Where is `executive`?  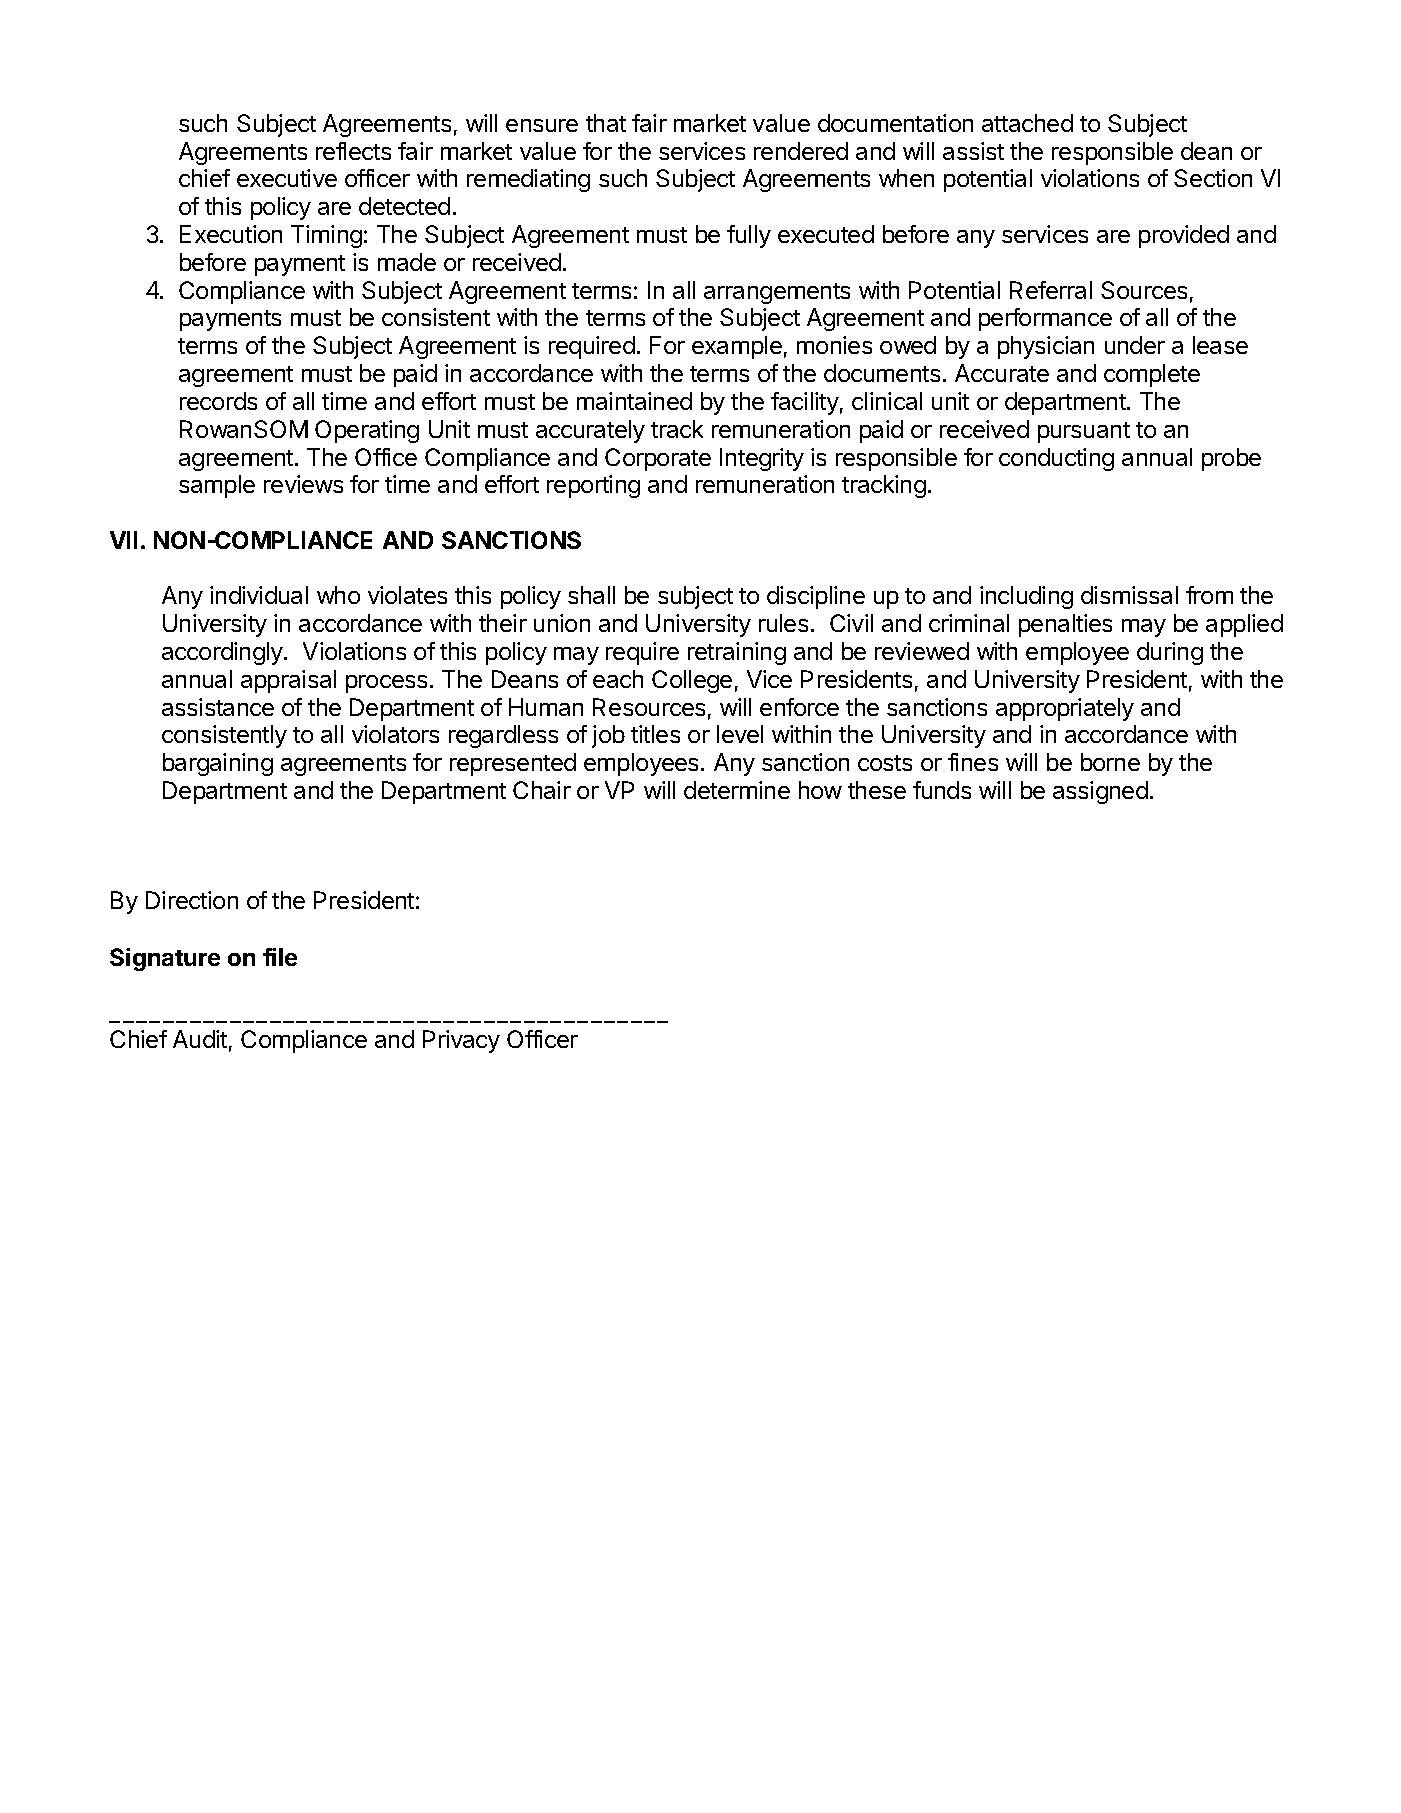
executive is located at coordinates (287, 178).
